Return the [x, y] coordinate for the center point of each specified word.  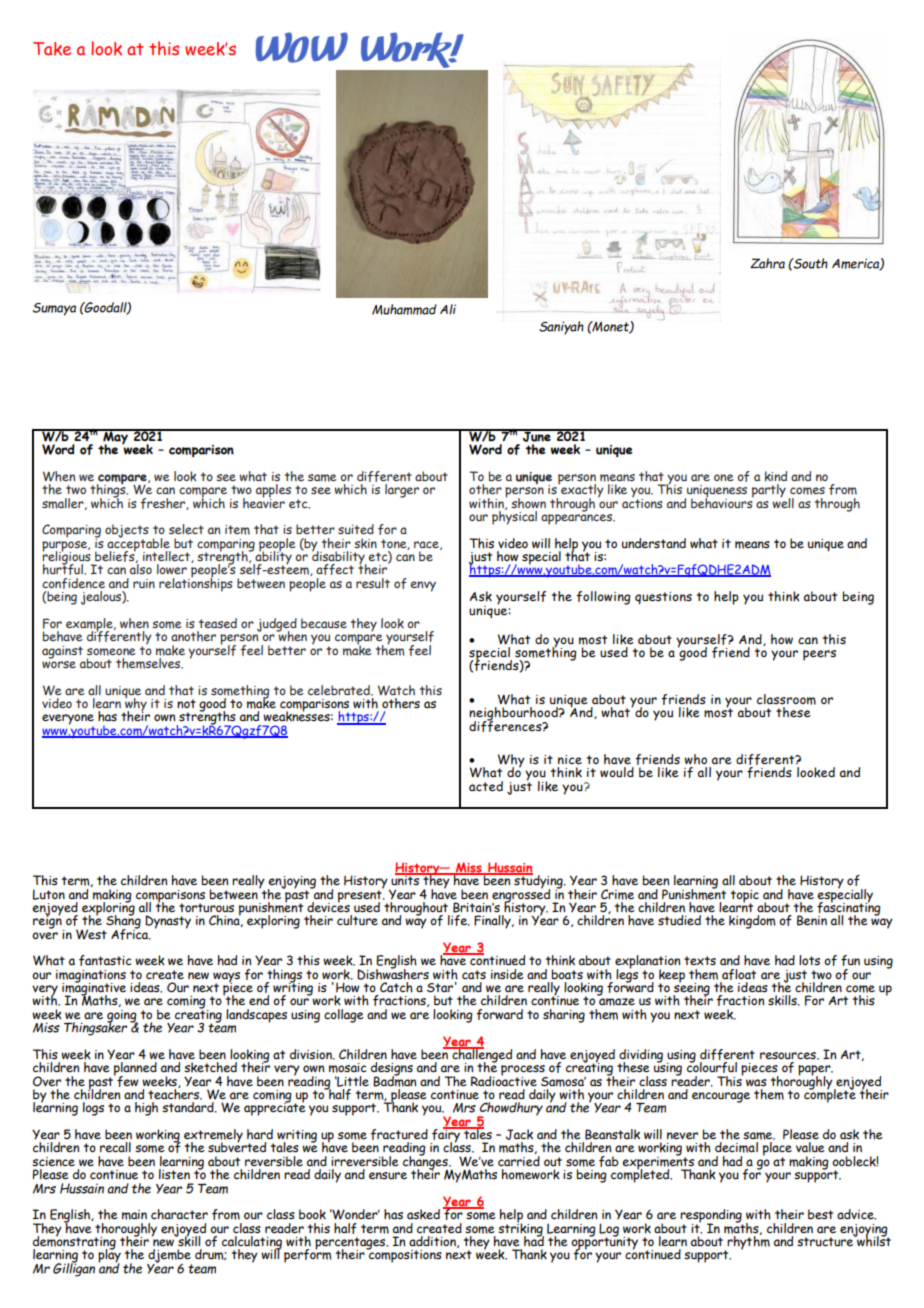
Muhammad [404, 309]
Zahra [767, 263]
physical [514, 517]
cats [474, 974]
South [810, 263]
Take [52, 49]
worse [59, 663]
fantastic [105, 960]
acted [486, 786]
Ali [448, 309]
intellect [167, 557]
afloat [739, 974]
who [695, 759]
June [537, 435]
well [783, 501]
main [134, 1215]
